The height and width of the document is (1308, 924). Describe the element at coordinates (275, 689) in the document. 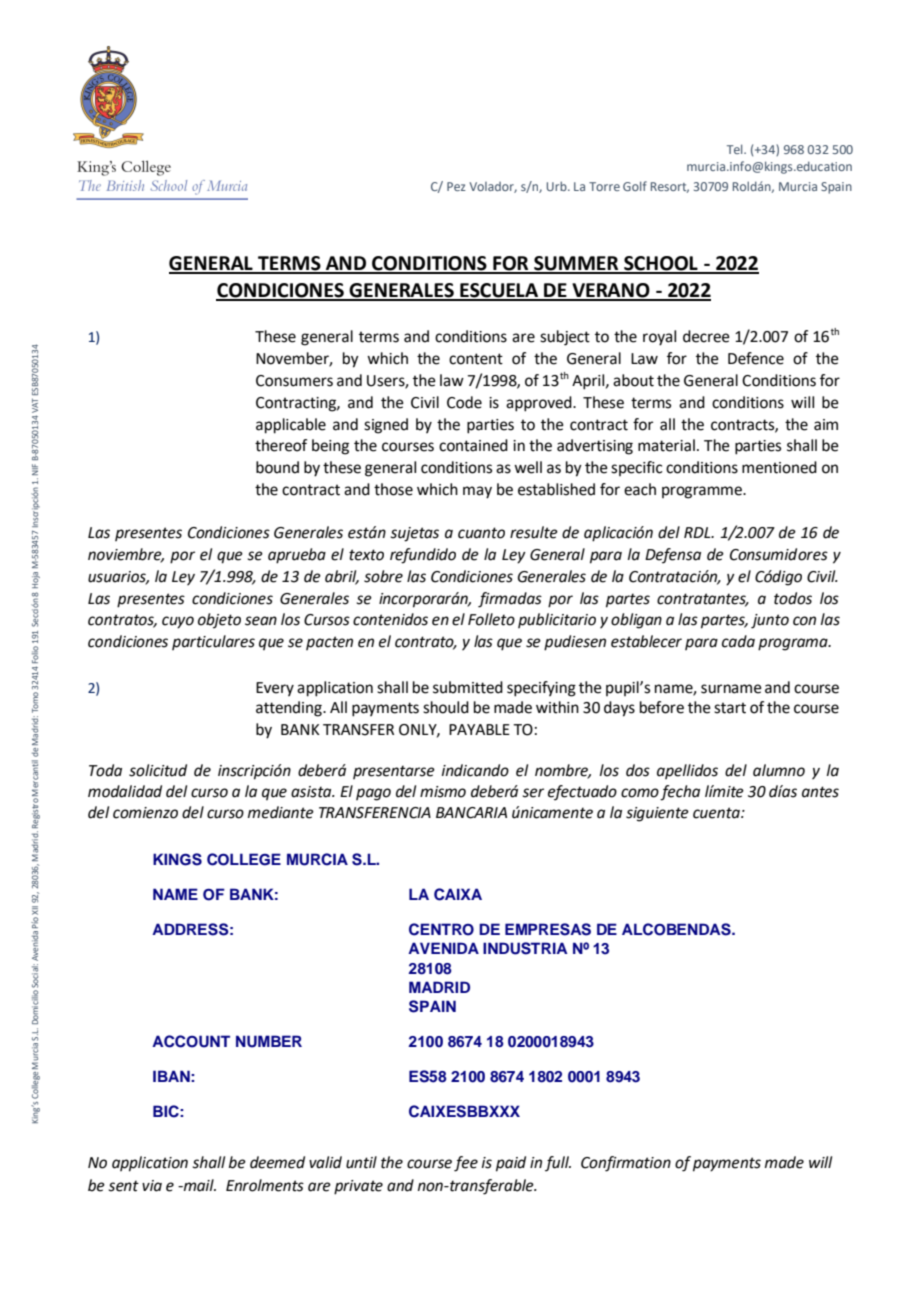

I see `Every` at that location.
